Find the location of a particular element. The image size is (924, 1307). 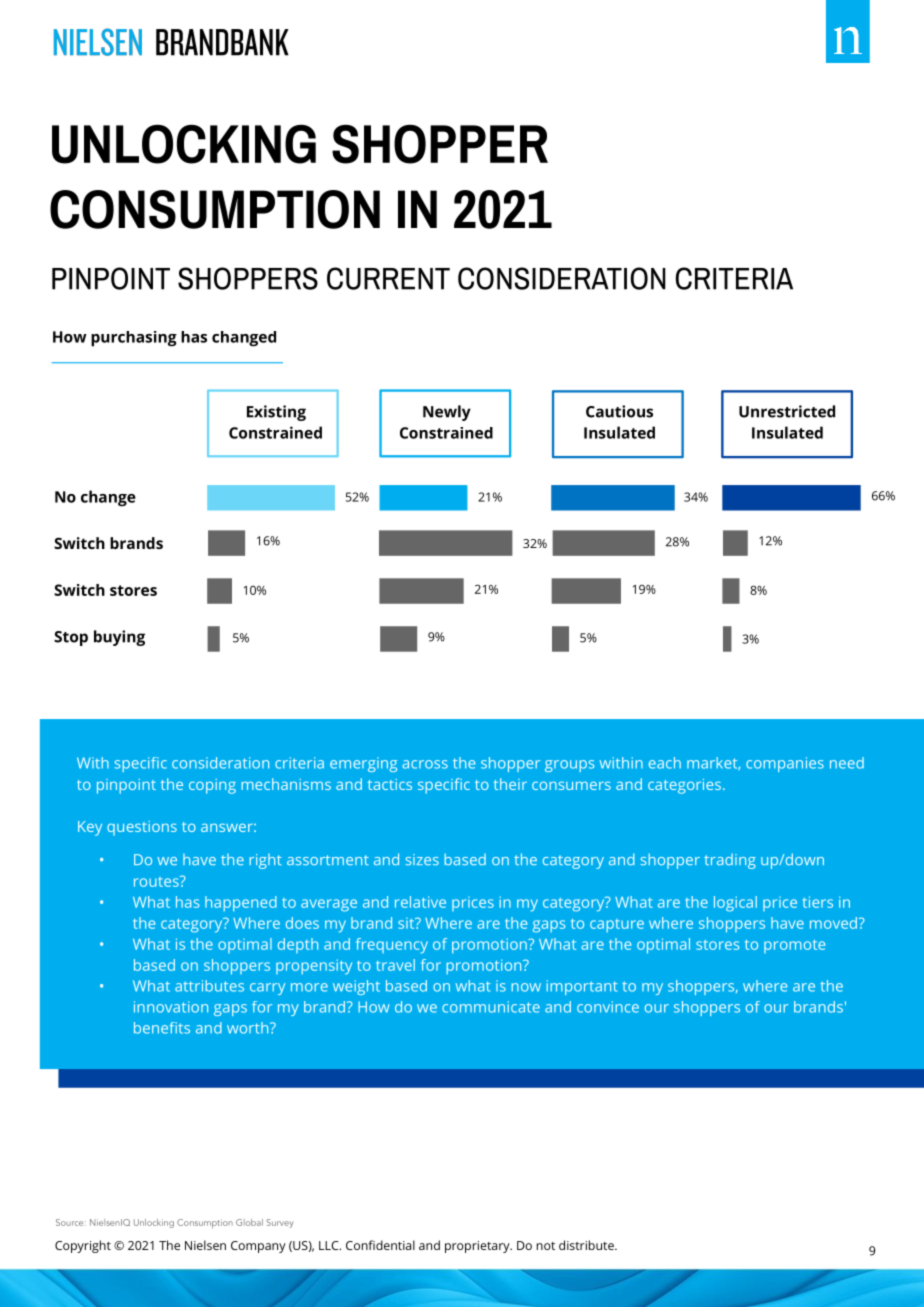

across is located at coordinates (425, 764).
